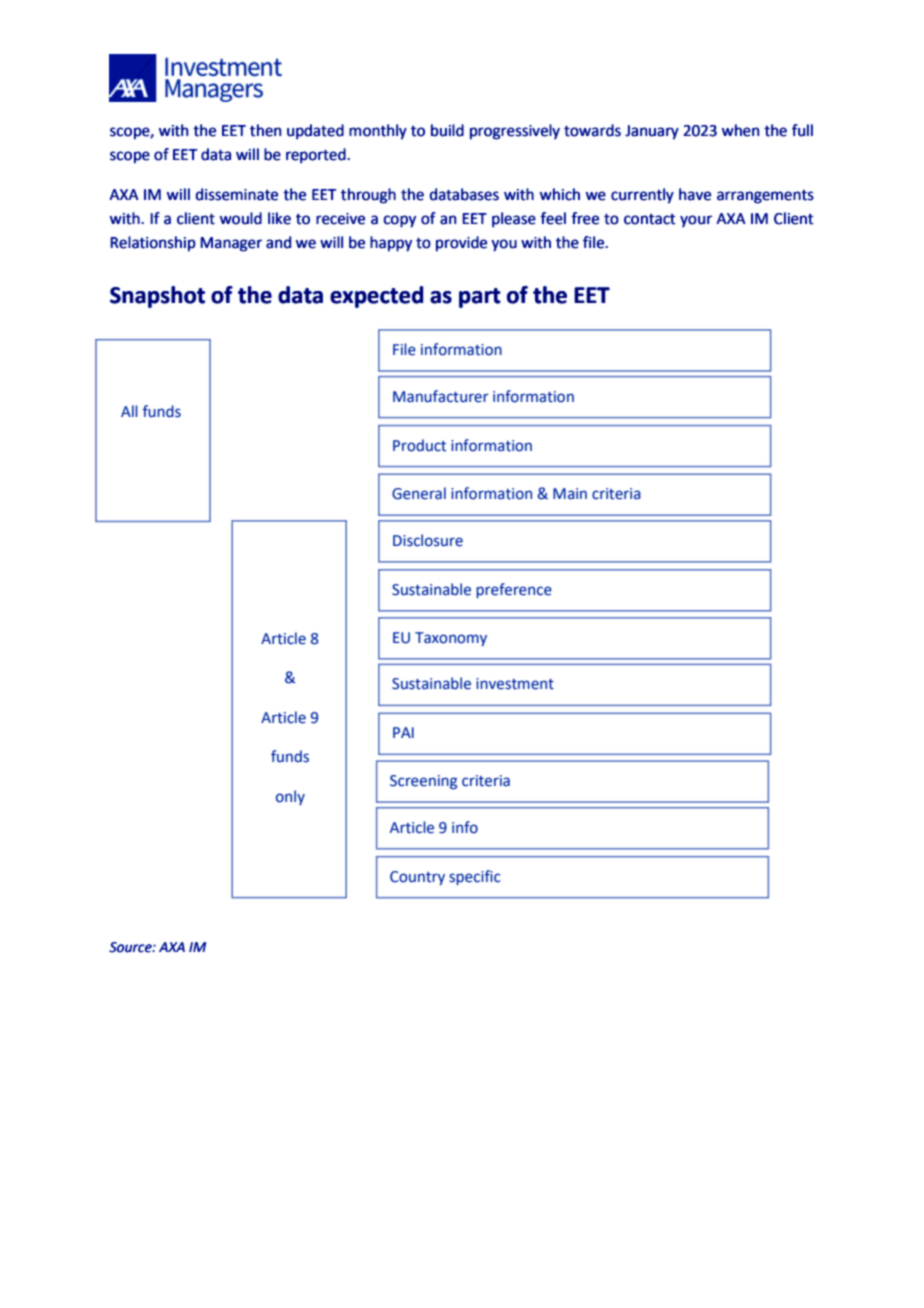 The image size is (924, 1308). Describe the element at coordinates (129, 411) in the image. I see `All` at that location.
